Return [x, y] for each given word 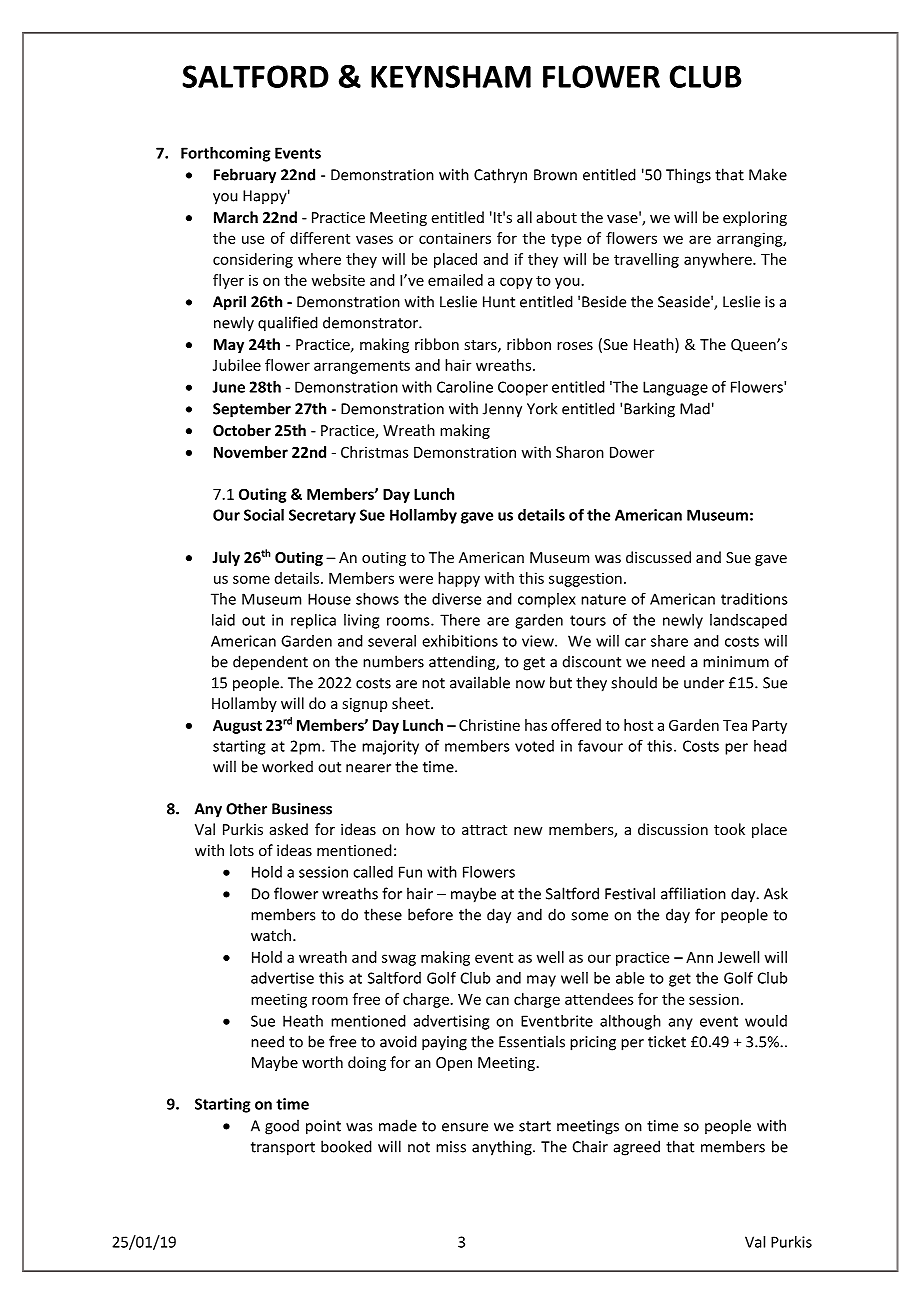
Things [688, 176]
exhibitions [460, 641]
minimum [736, 662]
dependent [270, 663]
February [245, 176]
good [282, 1127]
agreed [637, 1148]
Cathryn [500, 176]
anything [503, 1148]
